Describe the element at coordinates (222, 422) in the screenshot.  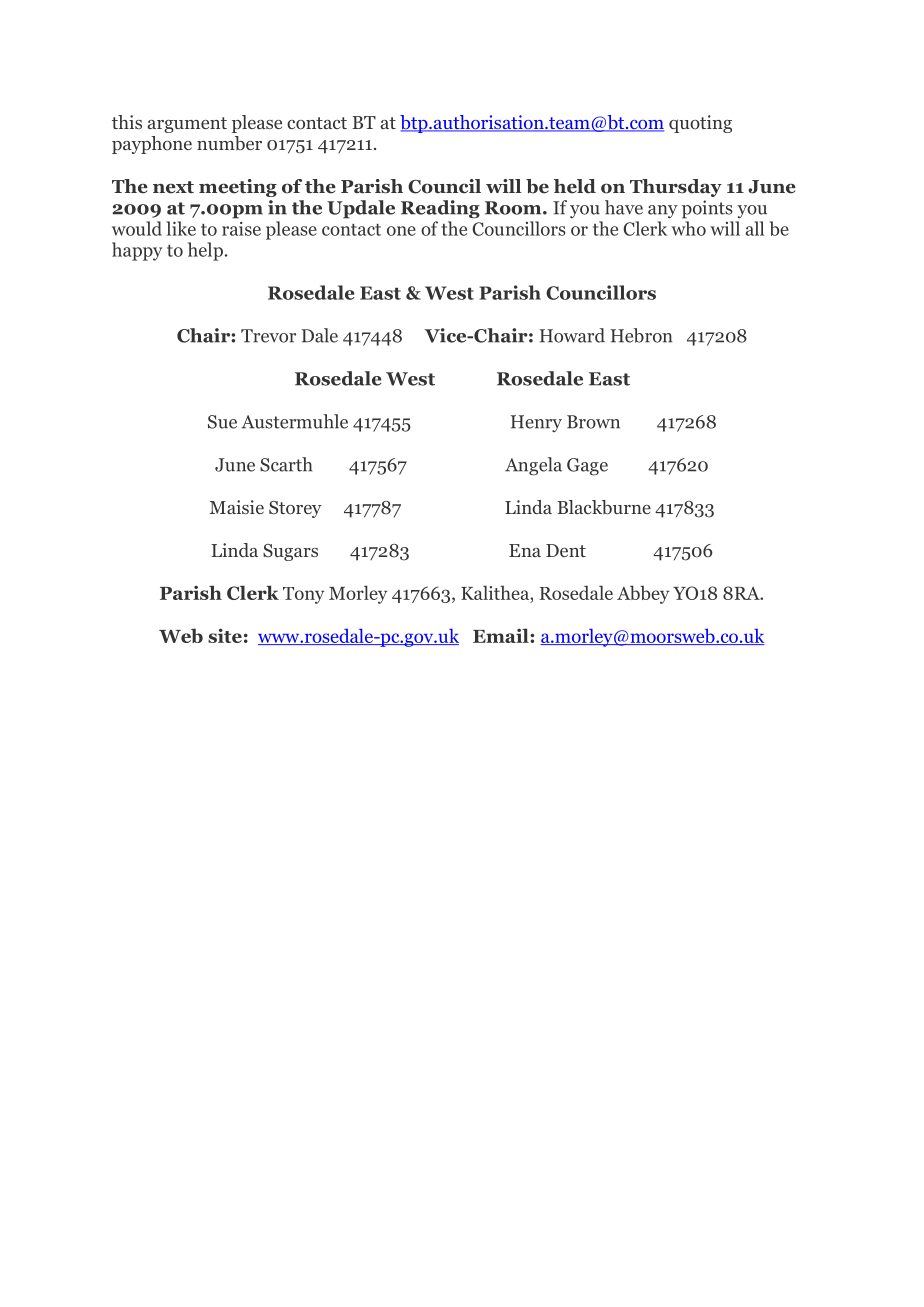
I see `Sue` at that location.
